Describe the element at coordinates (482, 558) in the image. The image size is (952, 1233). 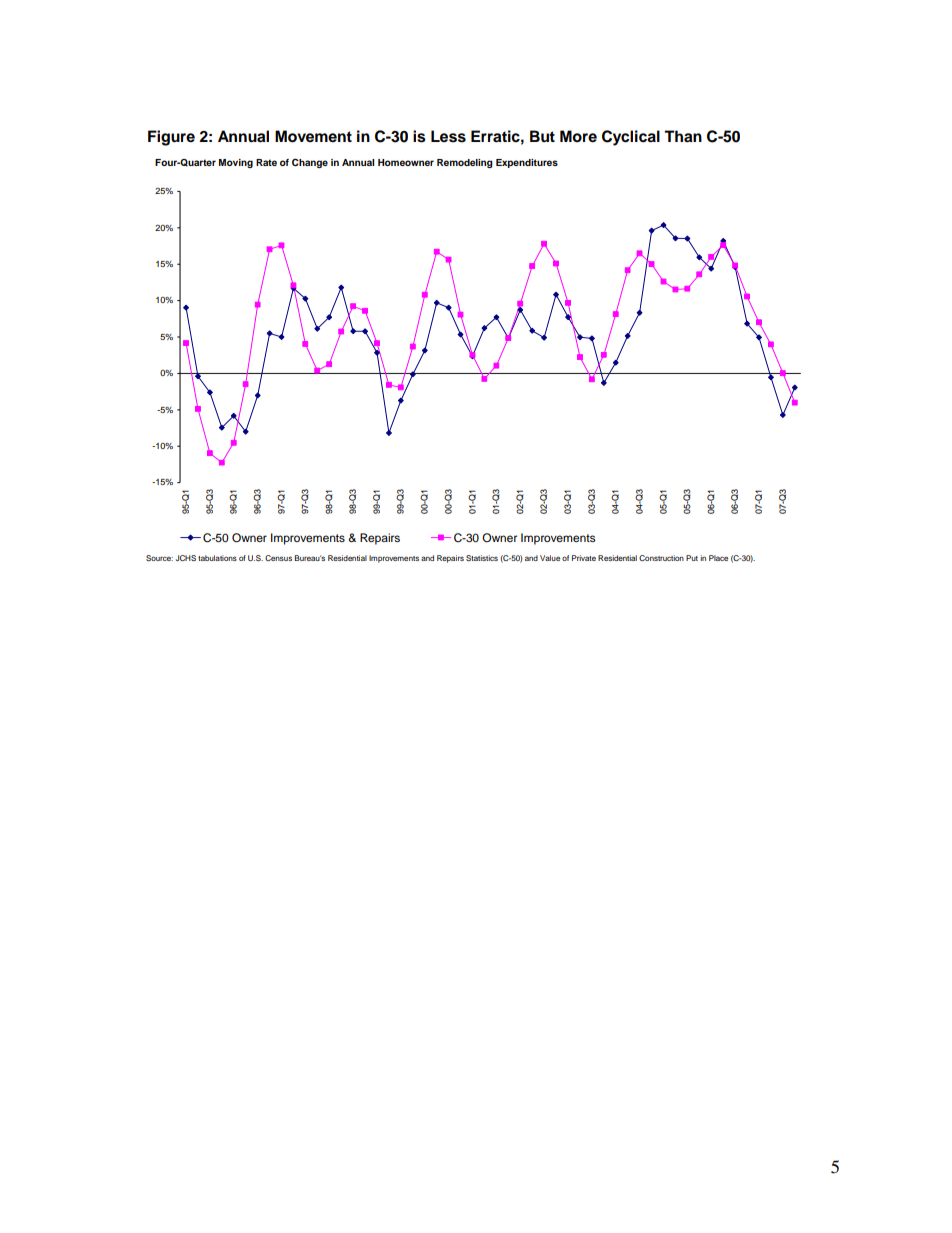
I see `Statistics` at that location.
